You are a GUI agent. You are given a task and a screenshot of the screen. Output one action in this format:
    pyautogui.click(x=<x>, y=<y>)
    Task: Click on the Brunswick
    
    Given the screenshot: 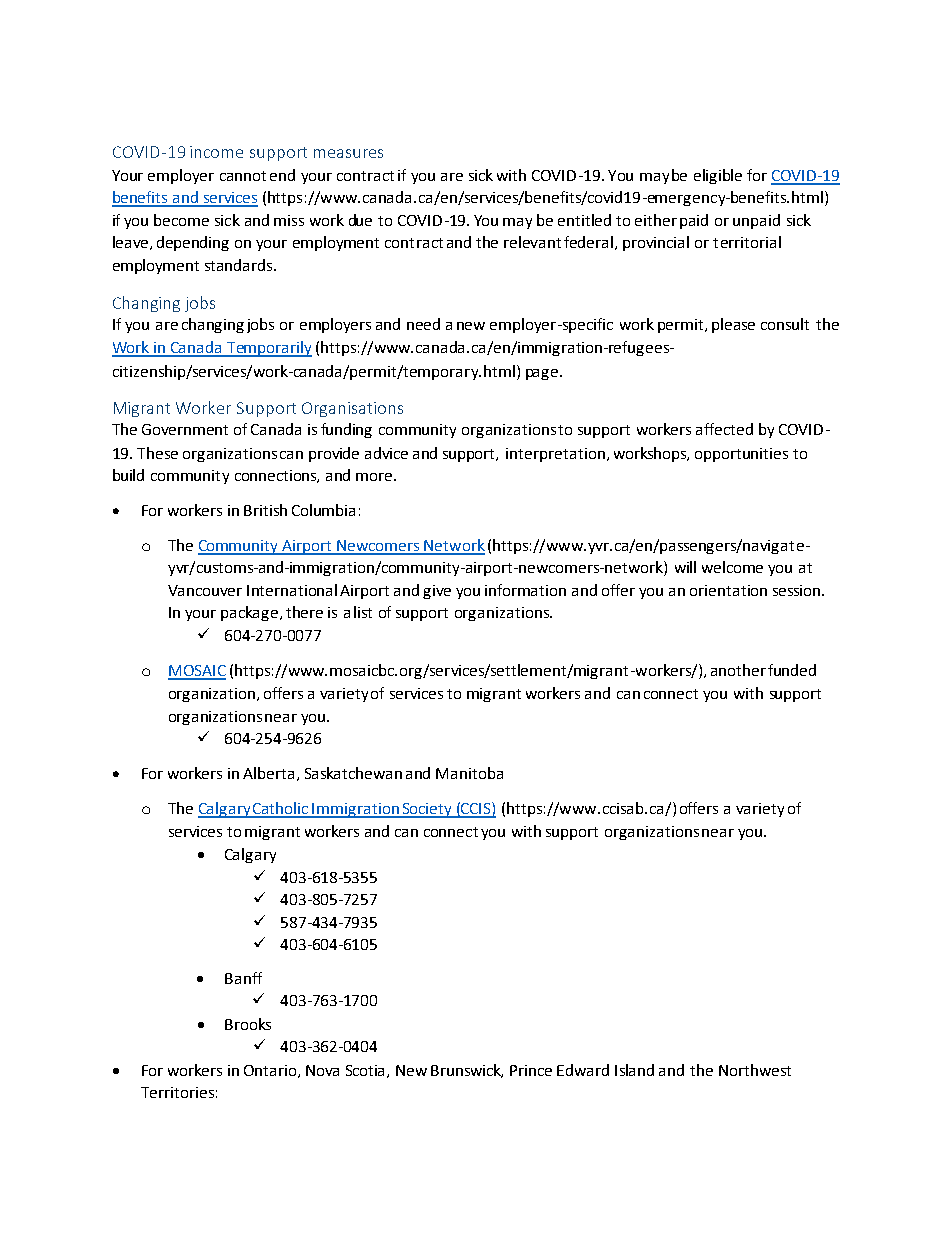 What is the action you would take?
    pyautogui.click(x=467, y=1071)
